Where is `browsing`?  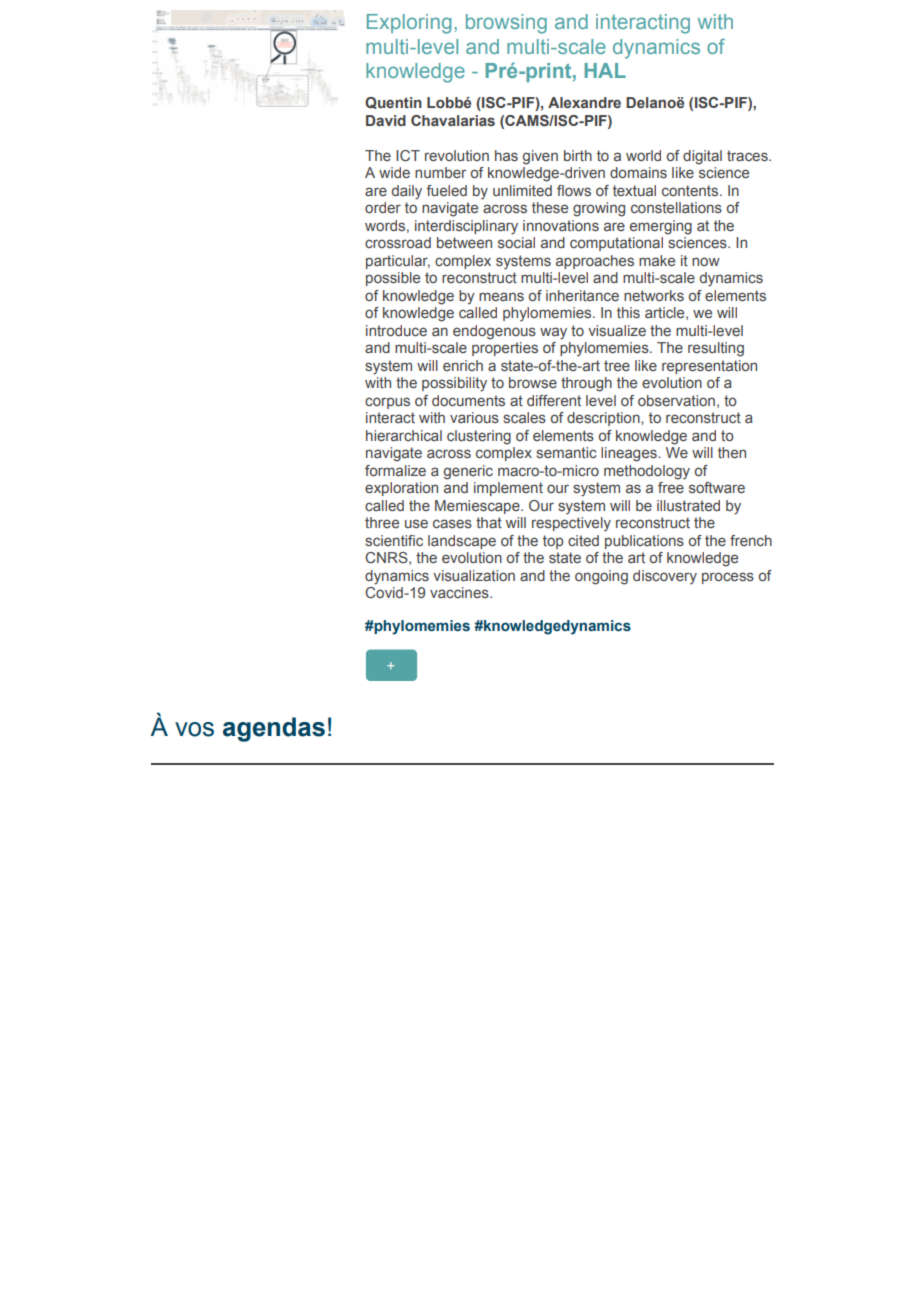
browsing is located at coordinates (506, 24).
